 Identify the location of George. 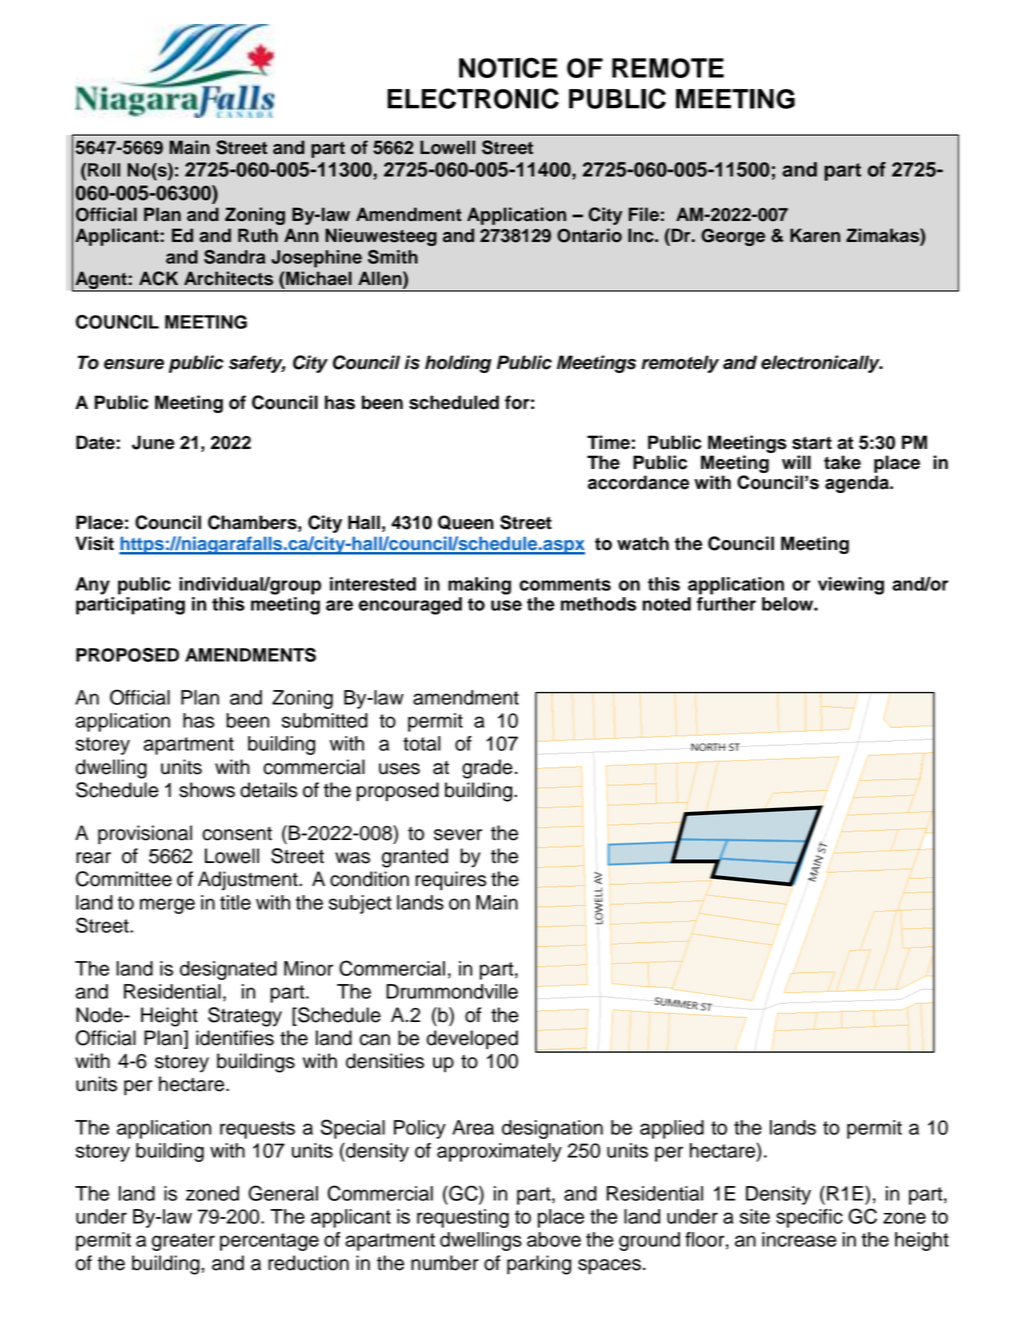
(733, 237).
